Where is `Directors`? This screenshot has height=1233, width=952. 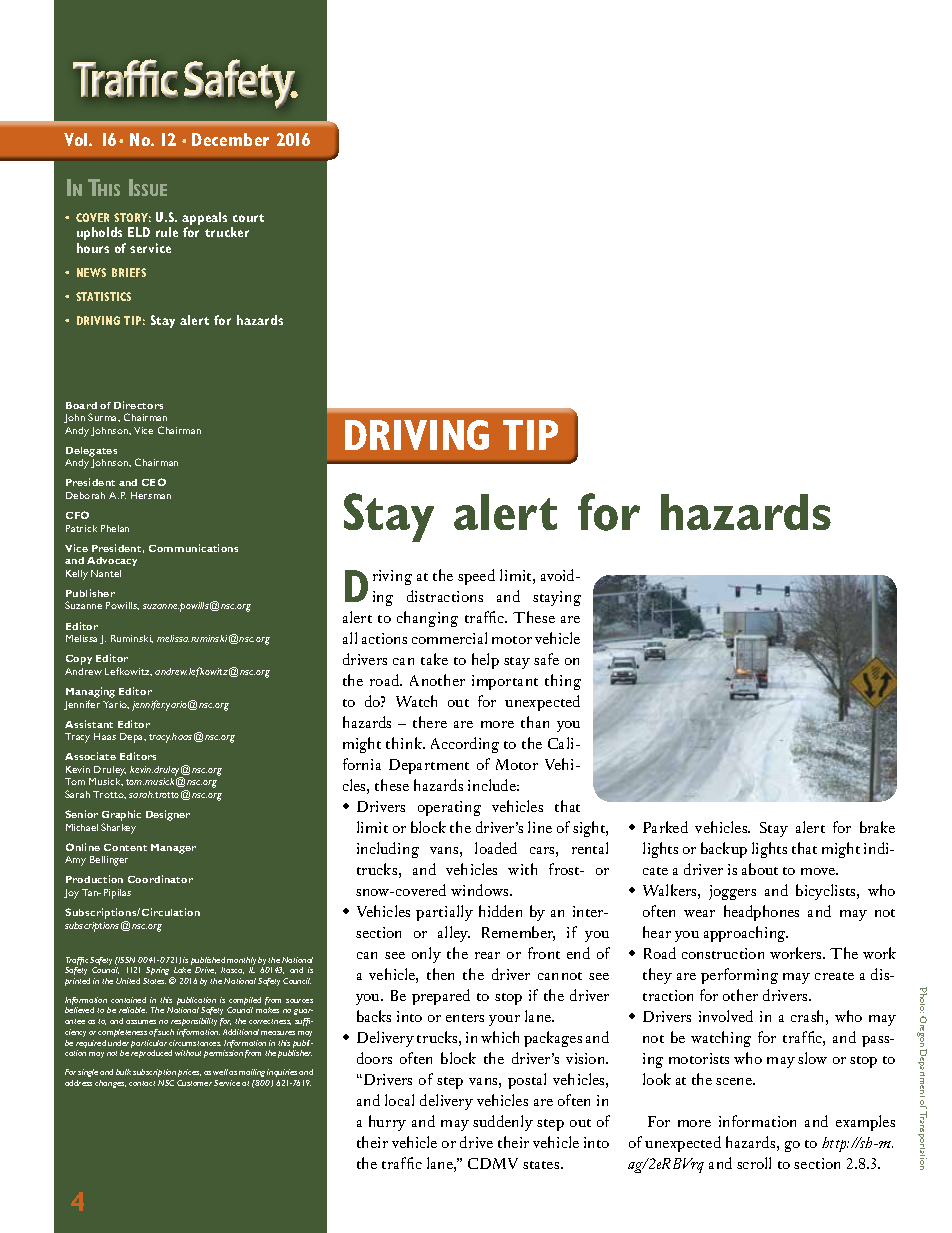 Directors is located at coordinates (138, 405).
